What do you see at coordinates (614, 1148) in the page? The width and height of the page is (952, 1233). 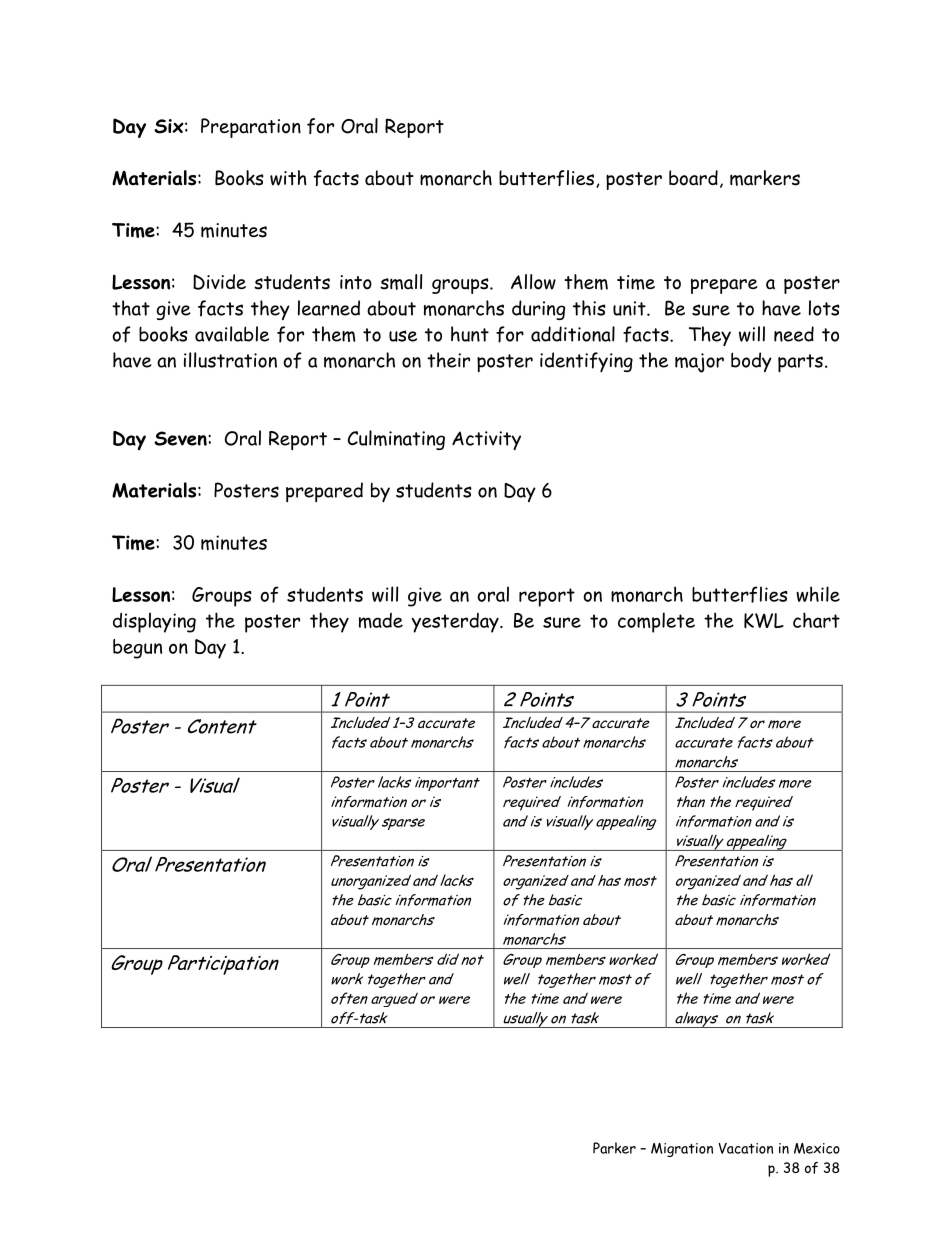 I see `Parker` at bounding box center [614, 1148].
